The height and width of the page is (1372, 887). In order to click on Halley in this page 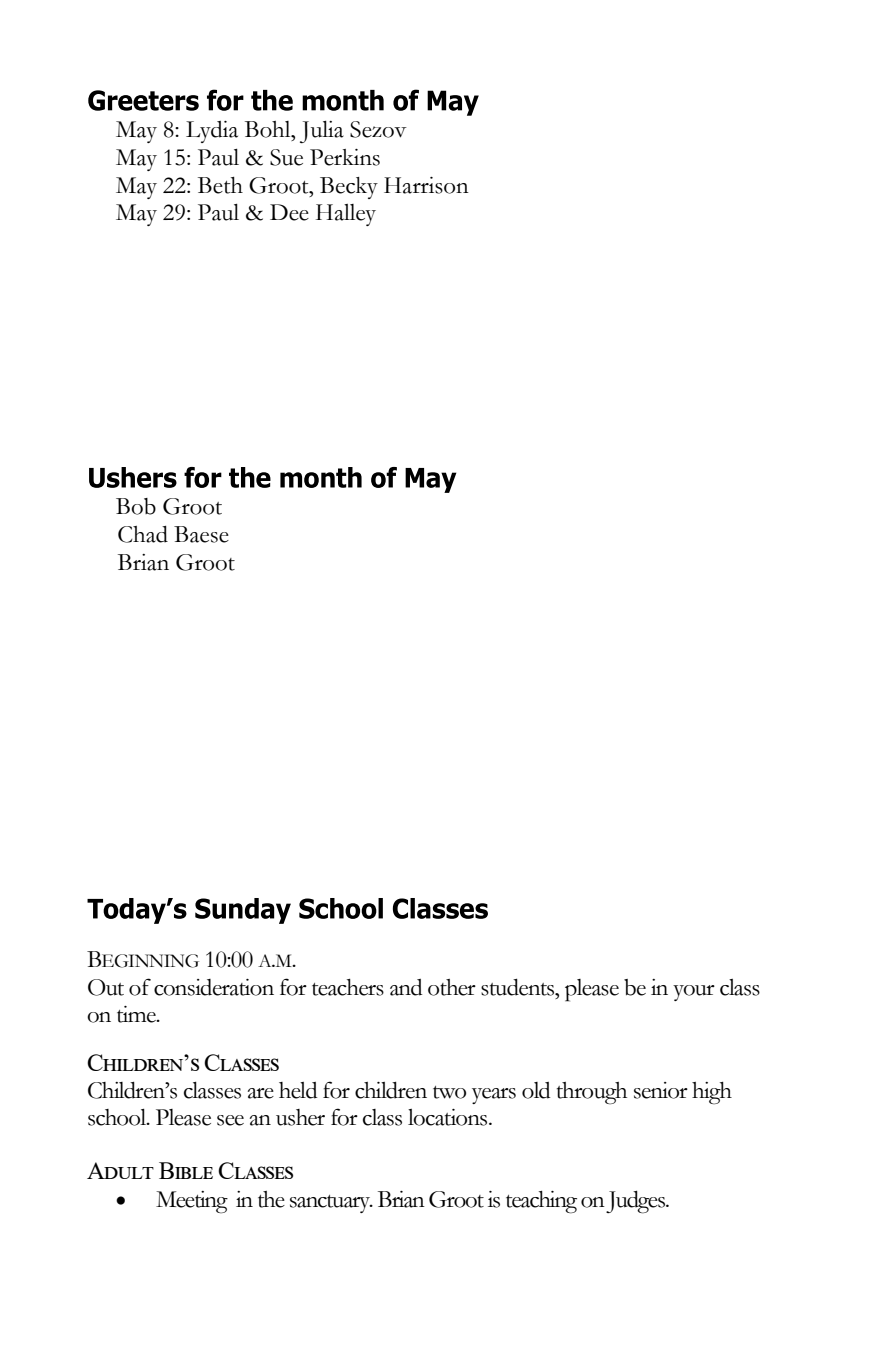, I will do `click(346, 215)`.
